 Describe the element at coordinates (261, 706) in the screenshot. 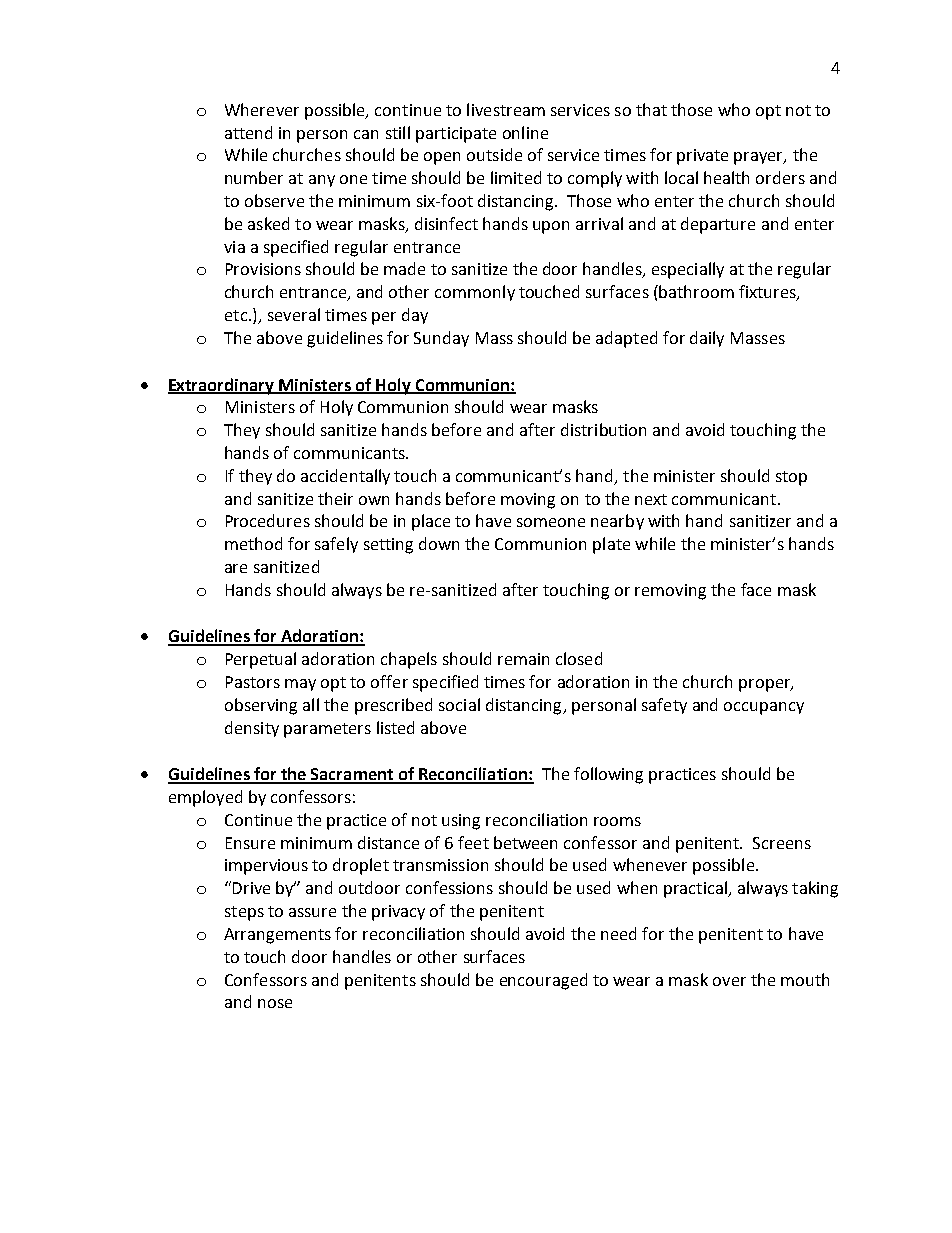

I see `observing` at that location.
